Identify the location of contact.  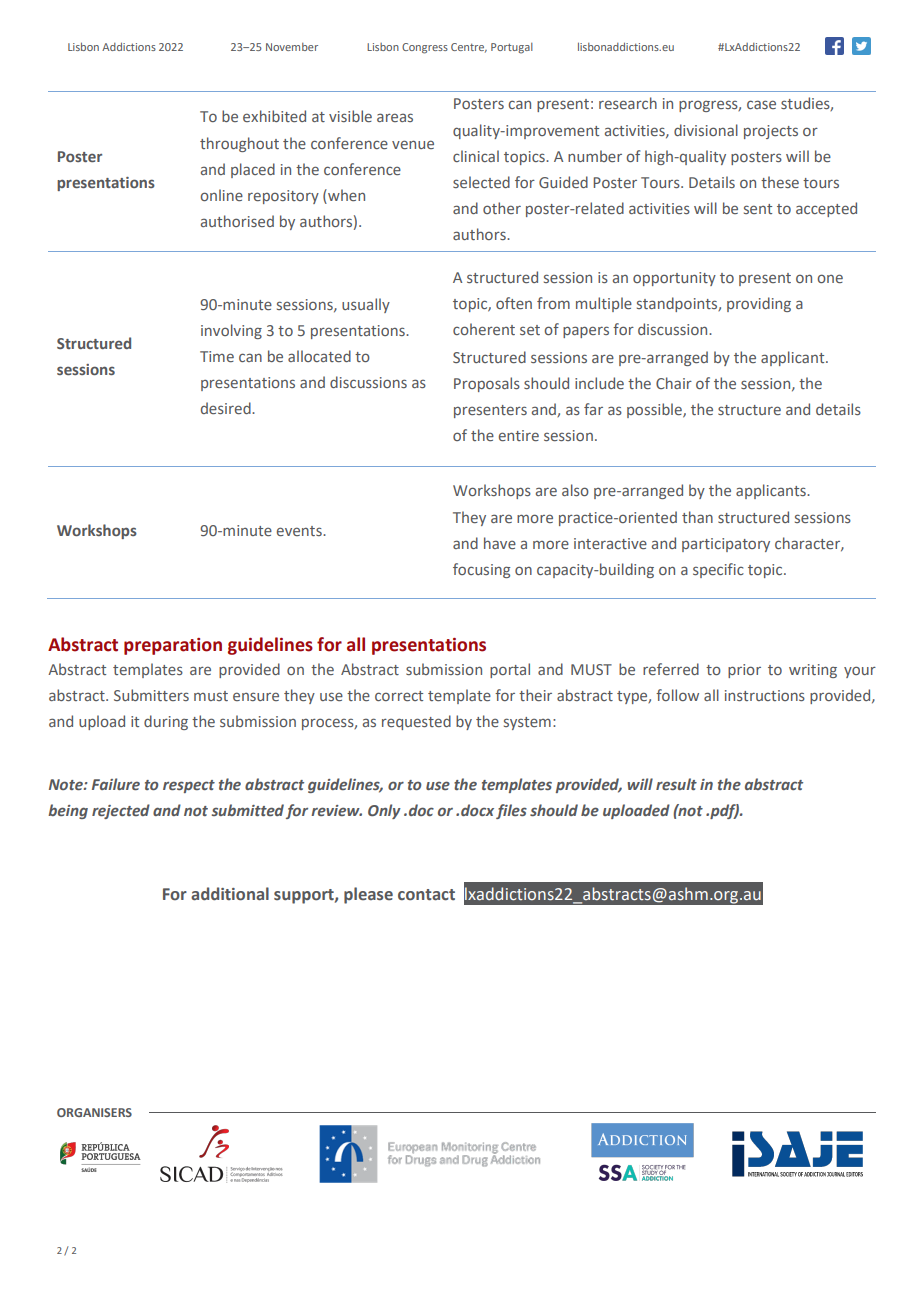
(426, 895).
